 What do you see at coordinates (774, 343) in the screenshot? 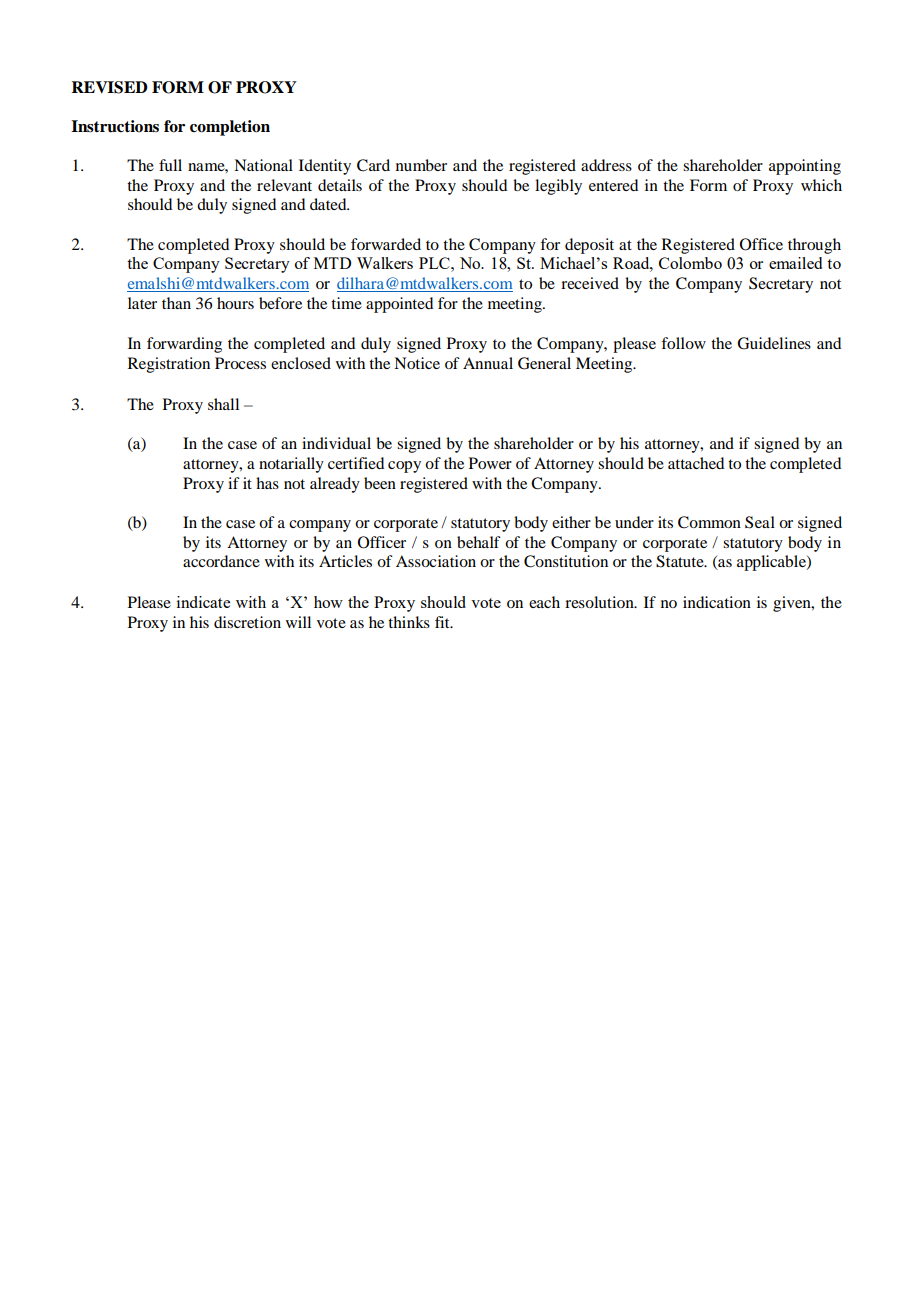
I see `Guidelines` at bounding box center [774, 343].
